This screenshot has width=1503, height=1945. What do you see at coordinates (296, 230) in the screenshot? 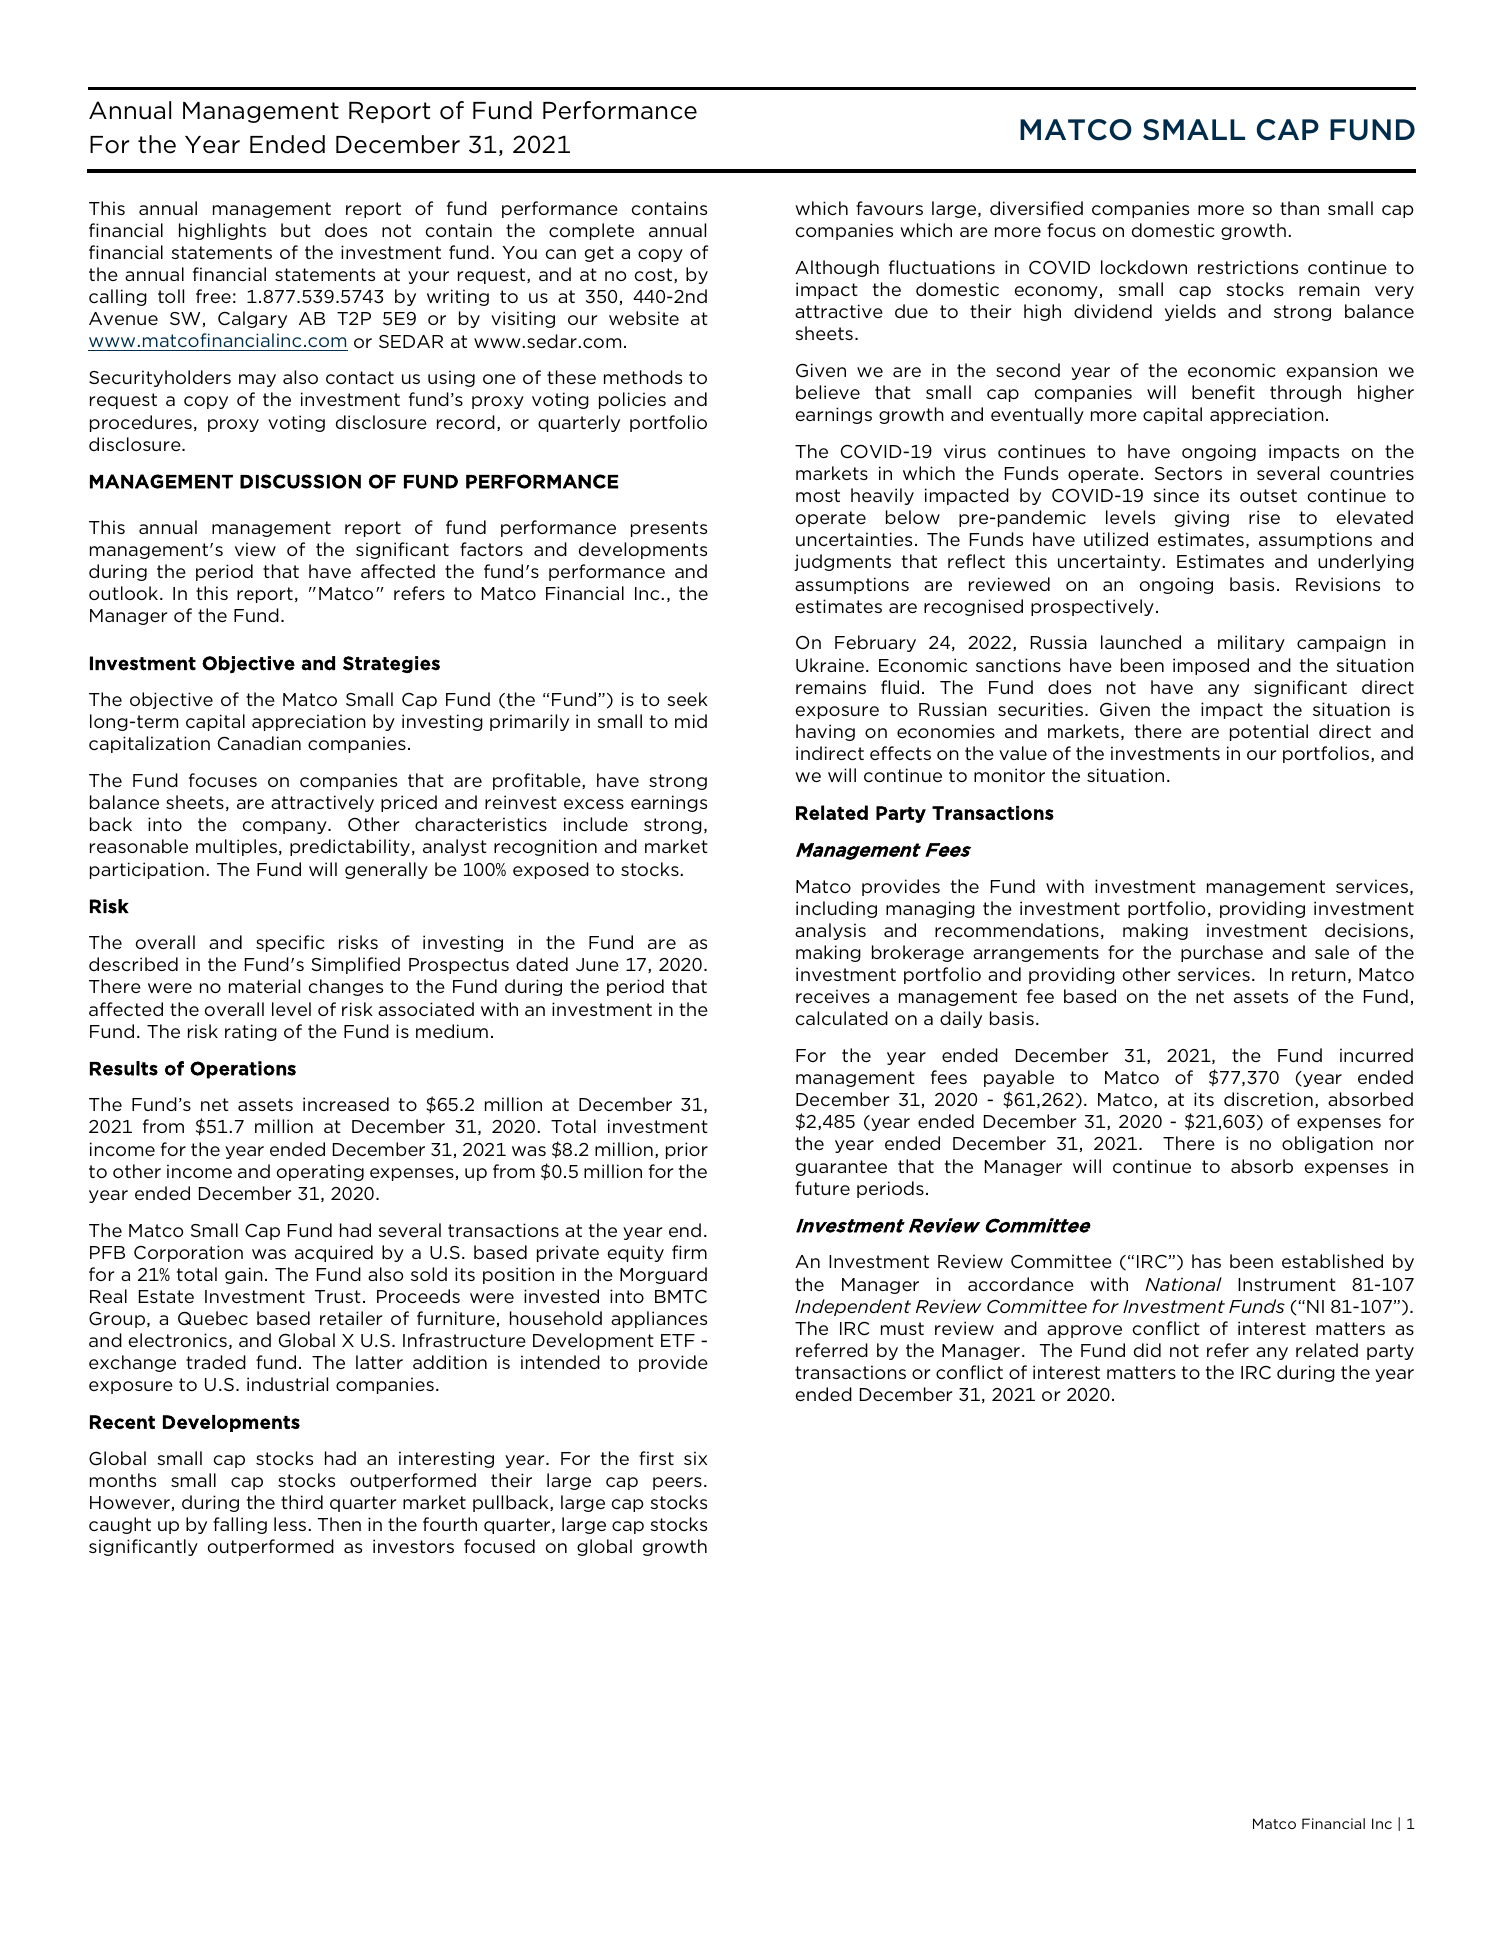
I see `but` at bounding box center [296, 230].
